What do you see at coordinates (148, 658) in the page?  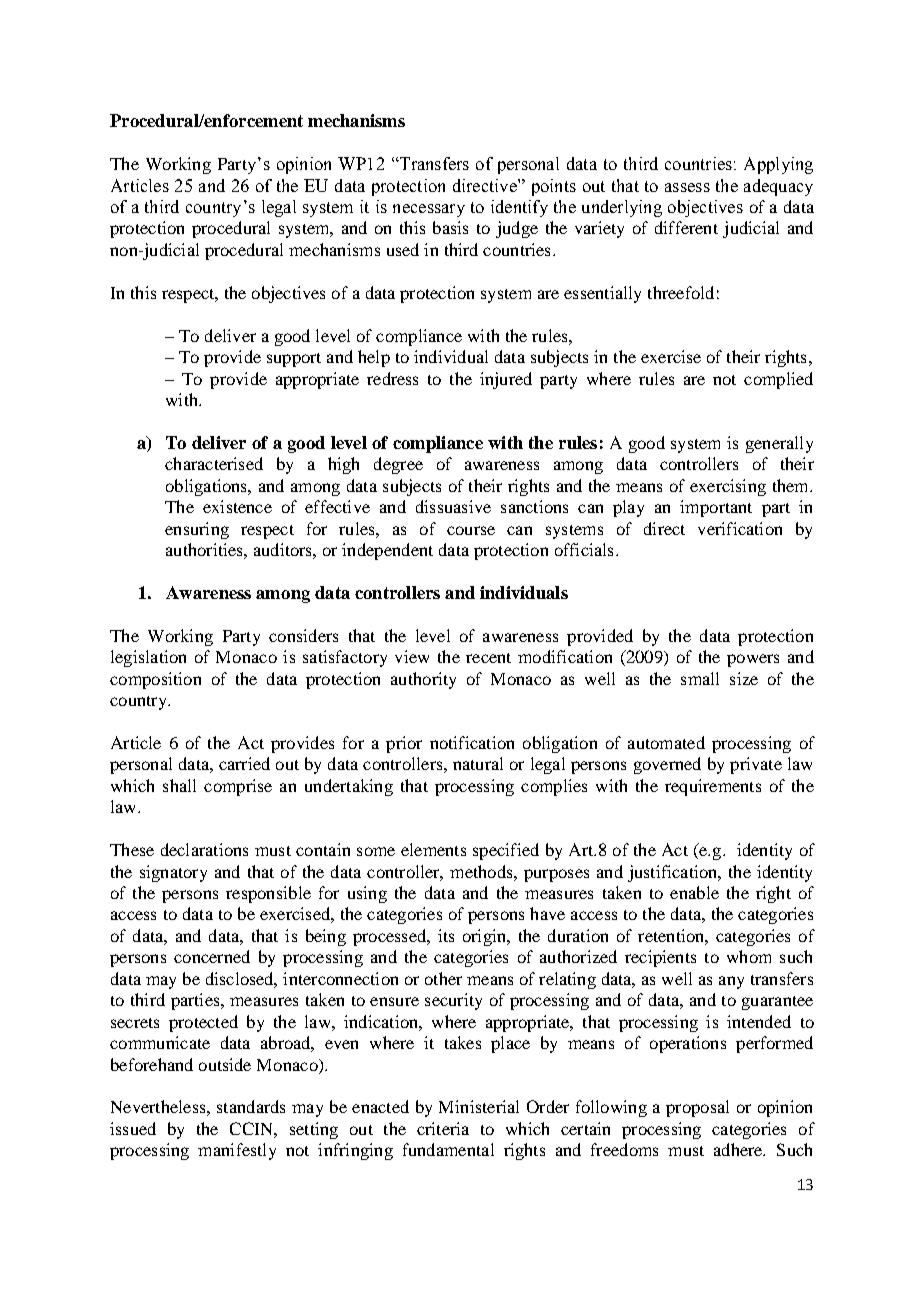 I see `legislation` at bounding box center [148, 658].
